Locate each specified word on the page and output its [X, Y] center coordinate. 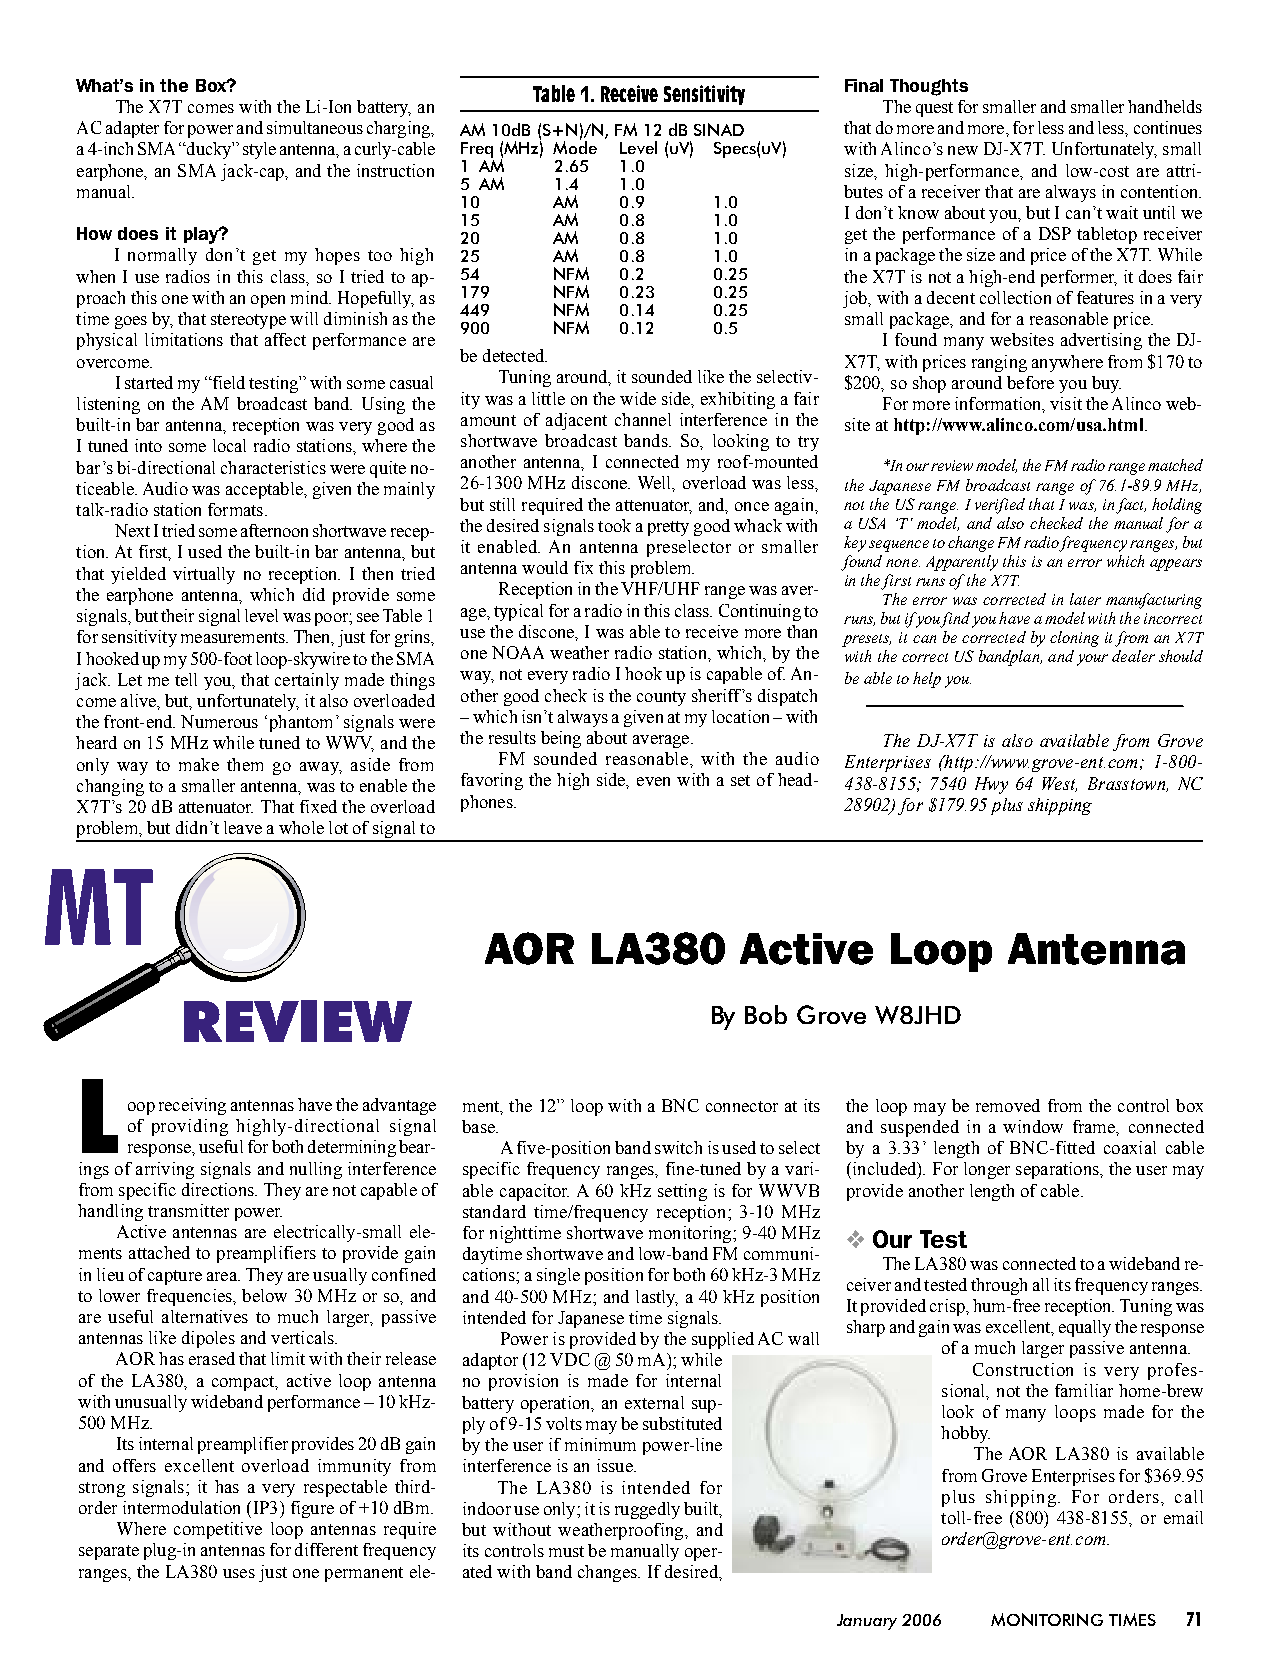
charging [399, 129]
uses [239, 1573]
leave [243, 827]
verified [1000, 506]
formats [235, 509]
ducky [209, 150]
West [1059, 784]
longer [987, 1170]
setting [682, 1192]
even [653, 781]
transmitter [188, 1210]
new [963, 150]
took [614, 525]
